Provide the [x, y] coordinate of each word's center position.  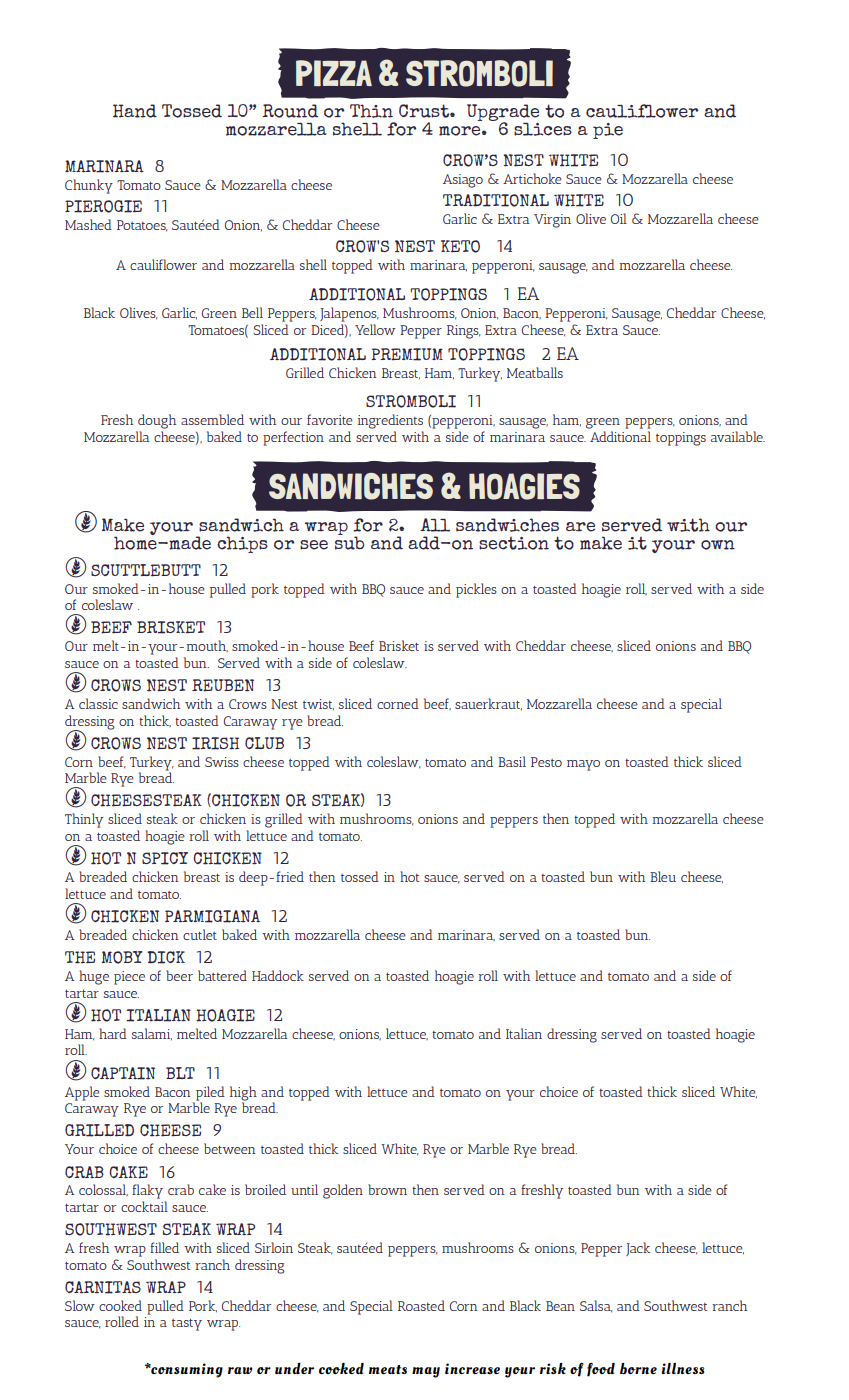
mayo [583, 765]
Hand [135, 111]
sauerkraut [488, 704]
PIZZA [334, 73]
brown [387, 1189]
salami [152, 1034]
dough [157, 421]
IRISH [216, 743]
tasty [187, 1325]
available [738, 436]
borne [638, 1368]
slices [543, 129]
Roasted [421, 1305]
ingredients [390, 421]
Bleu [663, 876]
